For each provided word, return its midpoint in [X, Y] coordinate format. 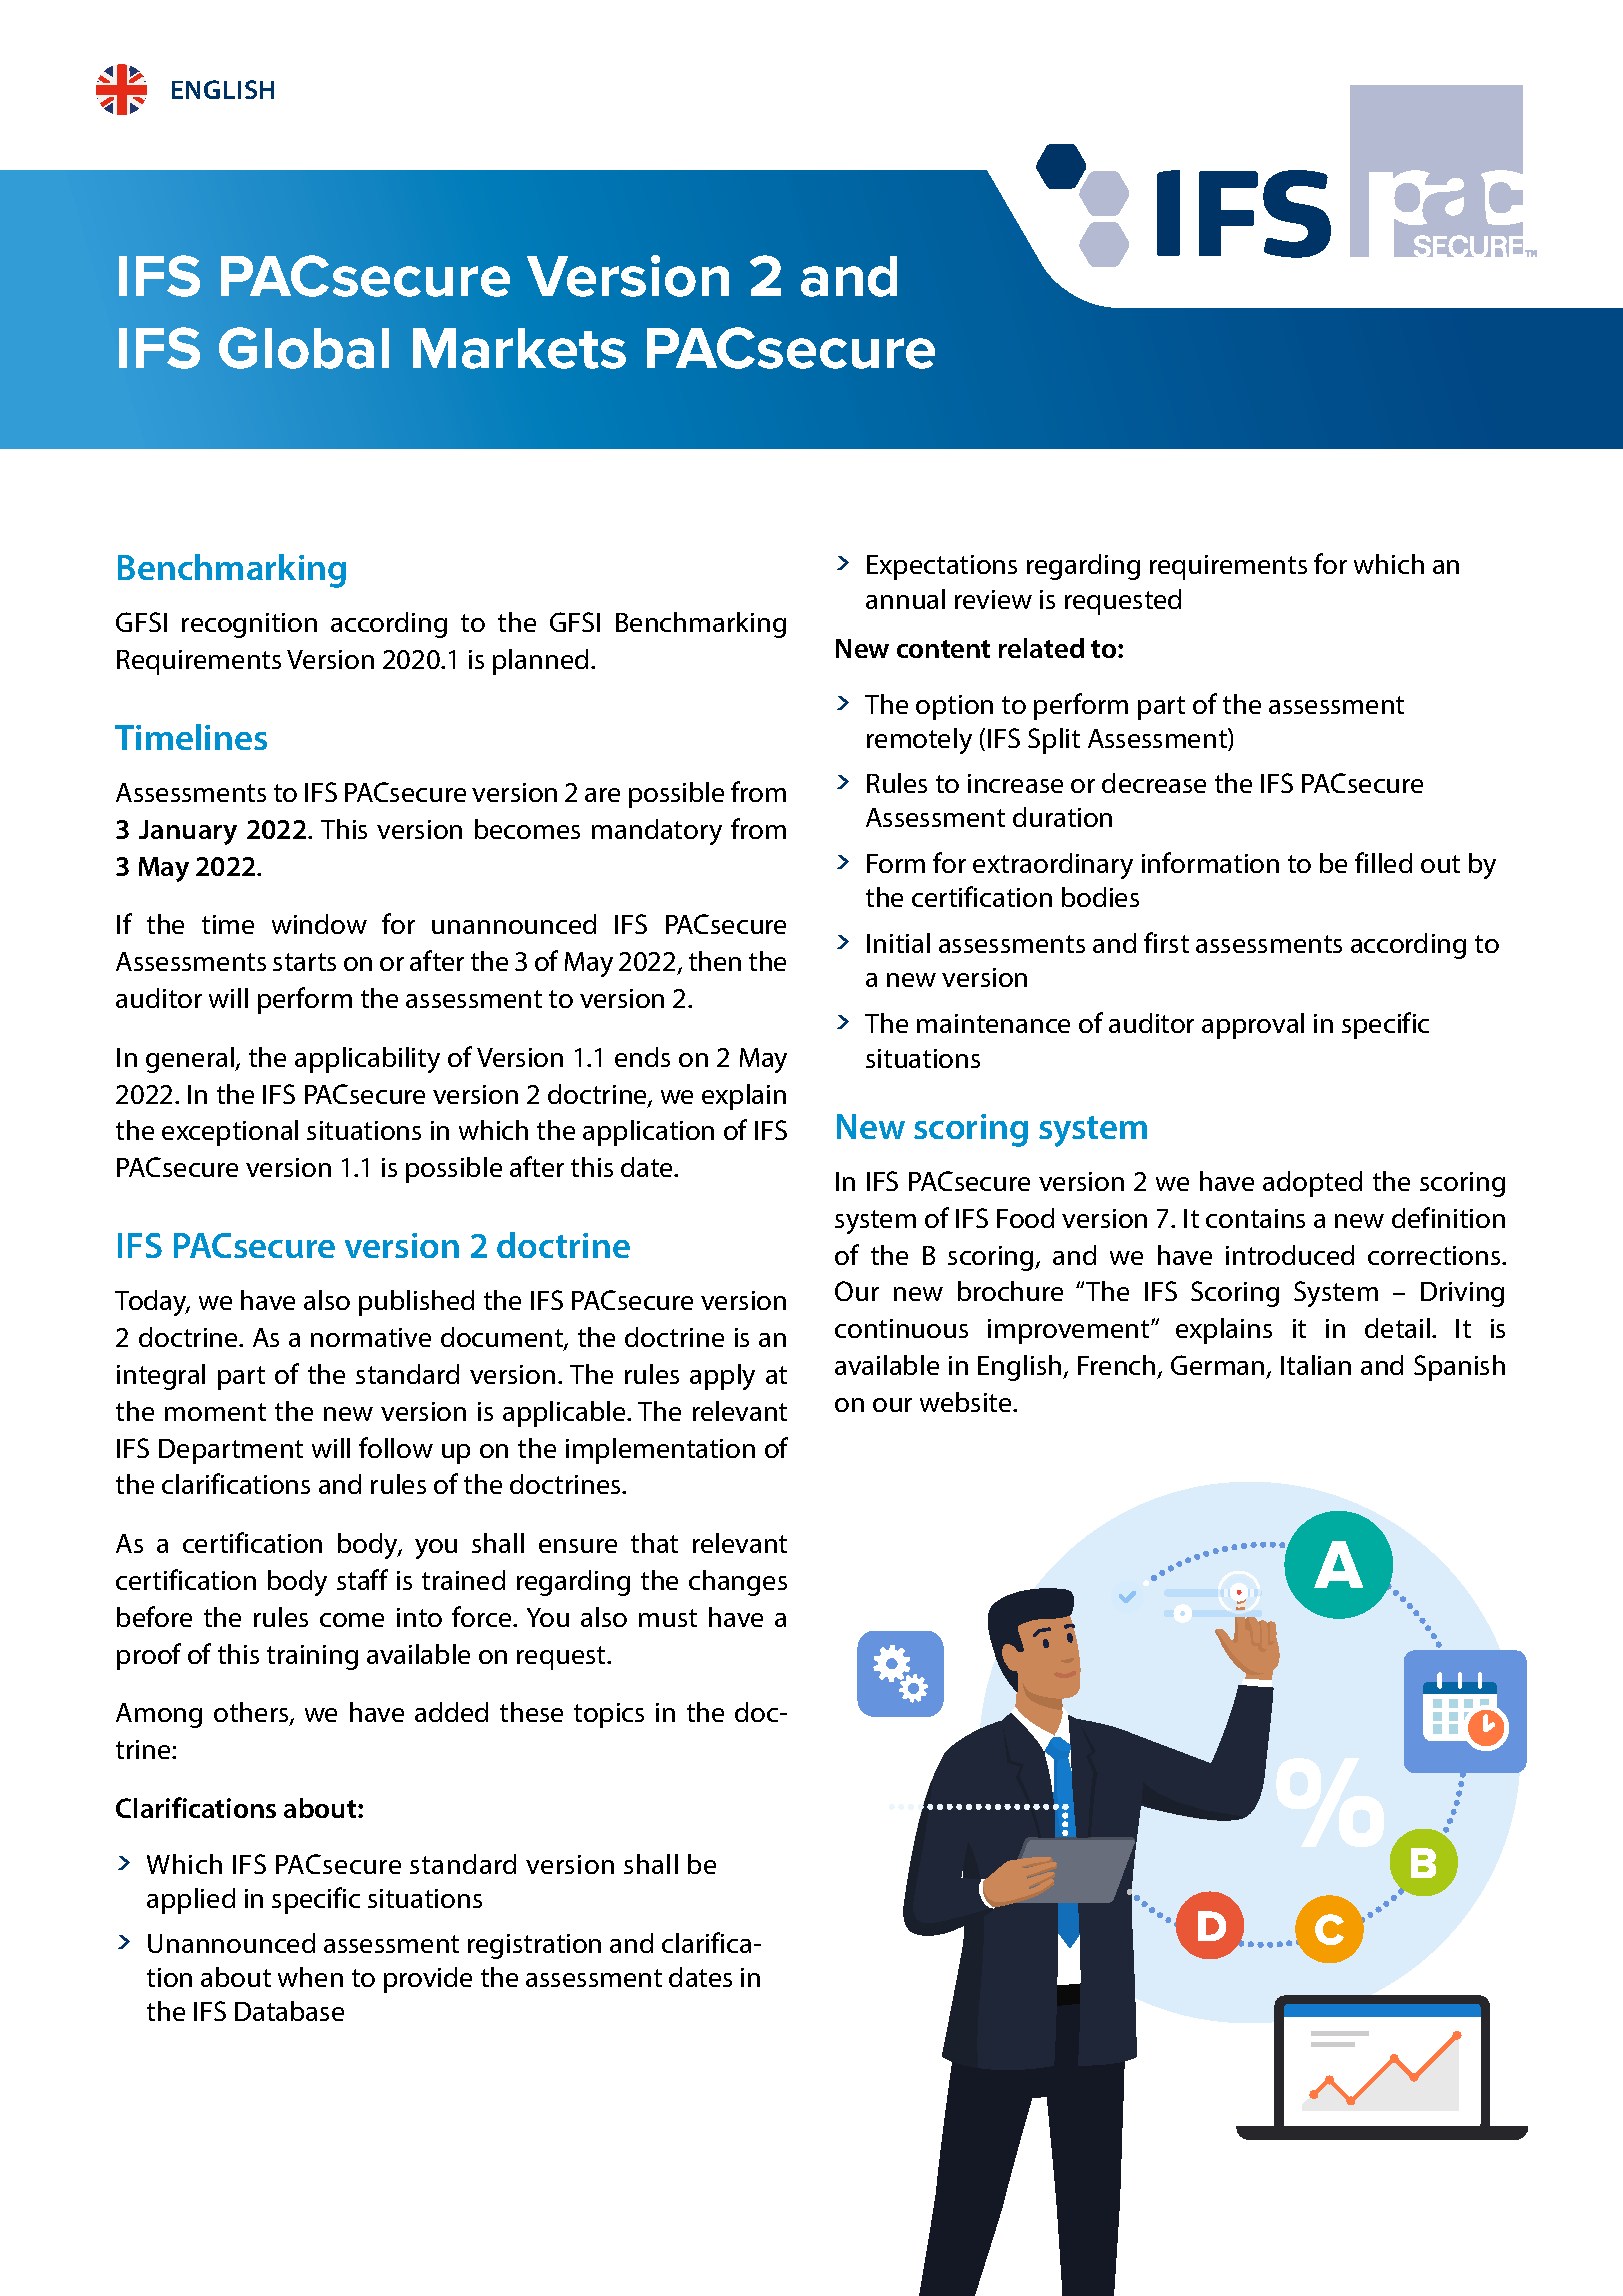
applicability [367, 1060]
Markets [519, 348]
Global [304, 348]
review [993, 599]
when [310, 1977]
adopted [1312, 1184]
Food [1025, 1218]
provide [428, 1980]
